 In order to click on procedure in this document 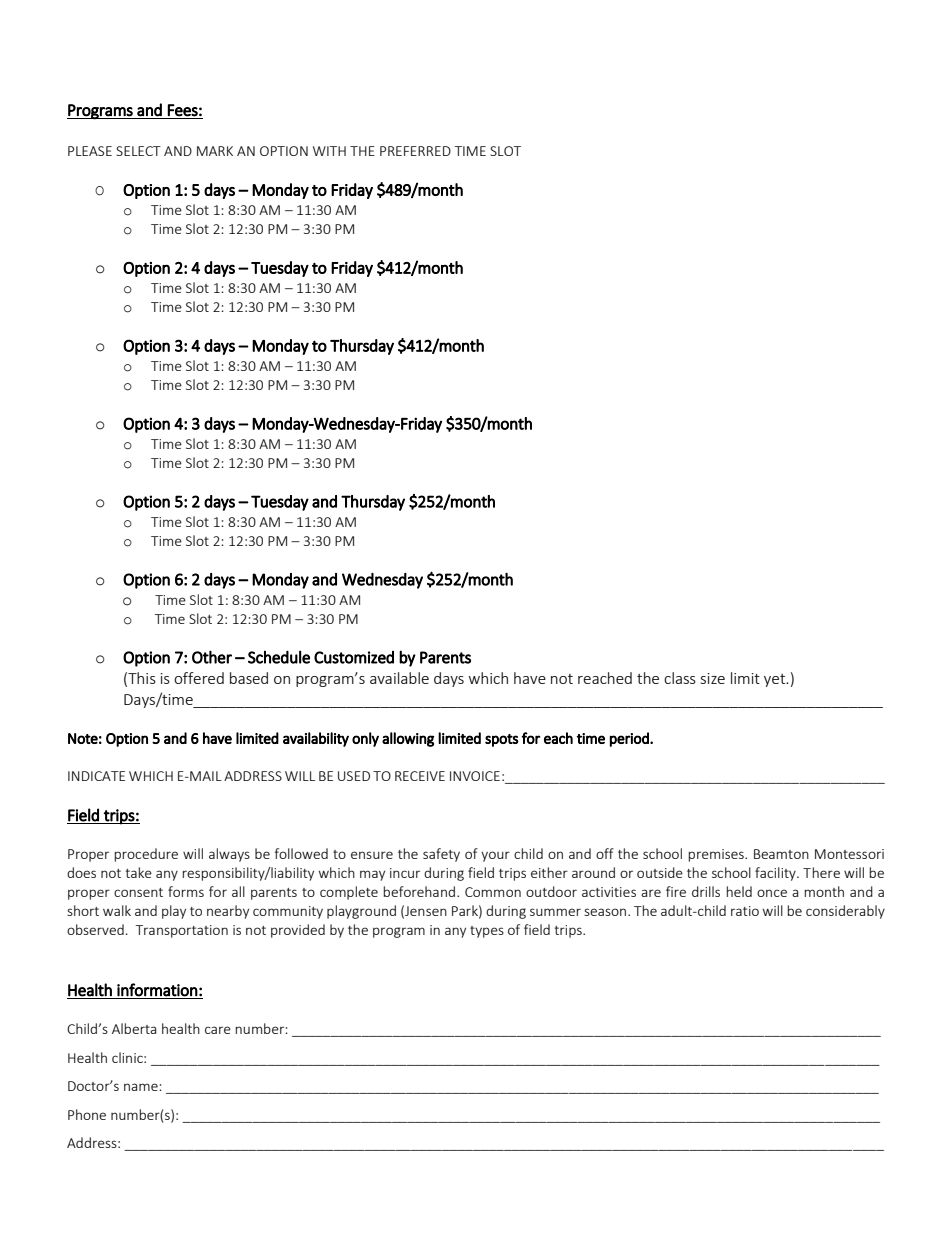, I will do `click(146, 855)`.
